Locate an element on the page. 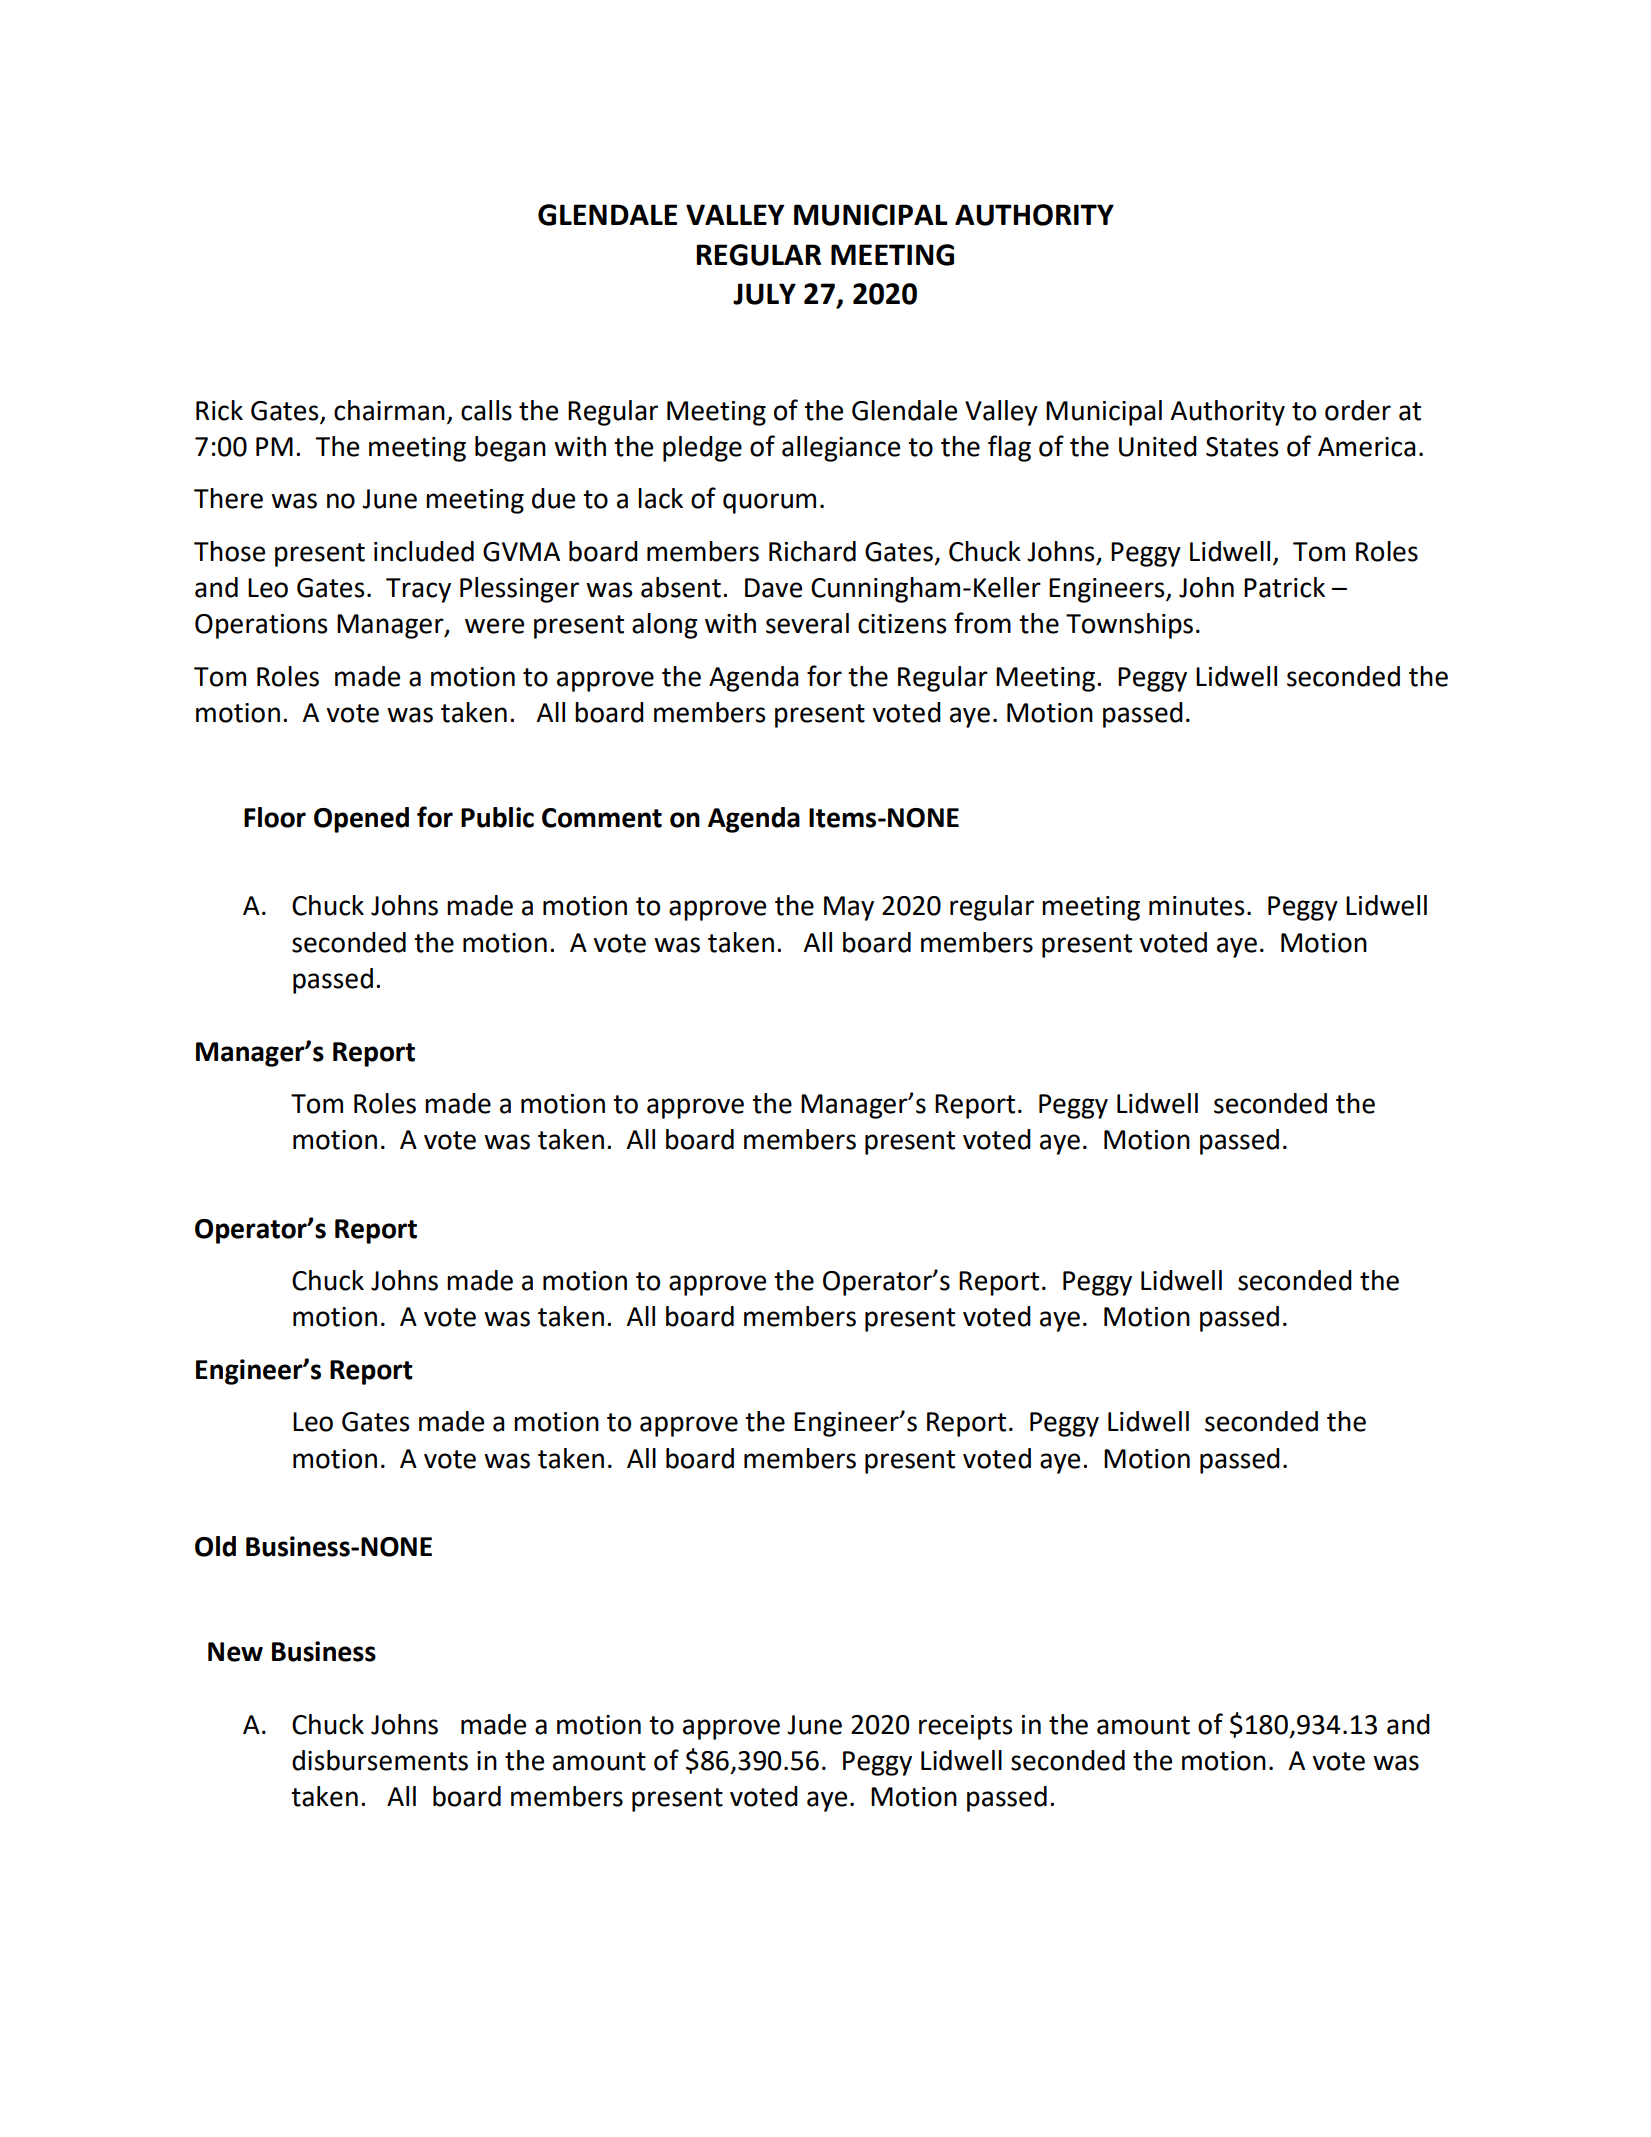 This image has height=2137, width=1651. minutes is located at coordinates (1197, 906).
